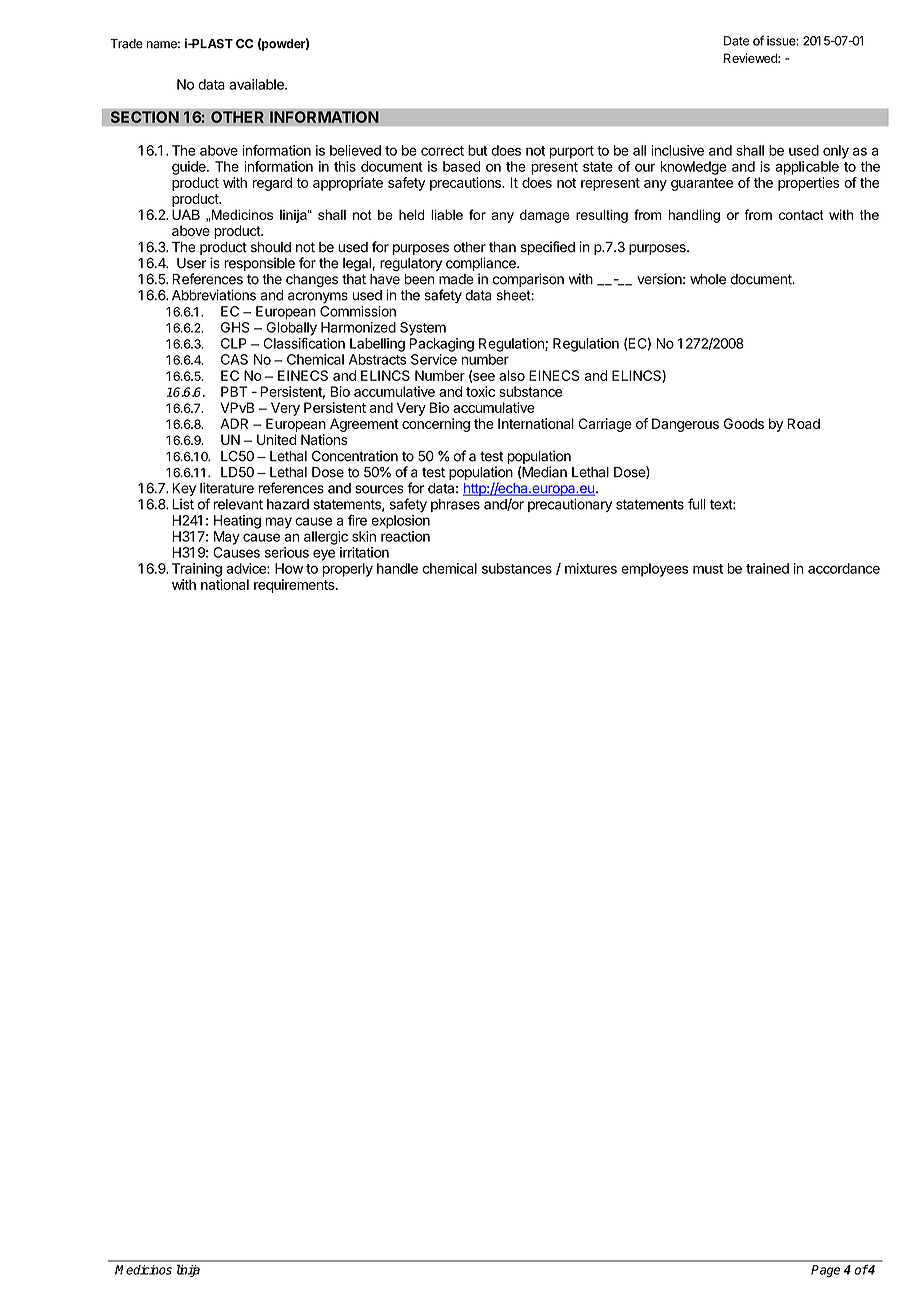 The width and height of the document is (924, 1308). What do you see at coordinates (197, 570) in the document?
I see `Training` at bounding box center [197, 570].
